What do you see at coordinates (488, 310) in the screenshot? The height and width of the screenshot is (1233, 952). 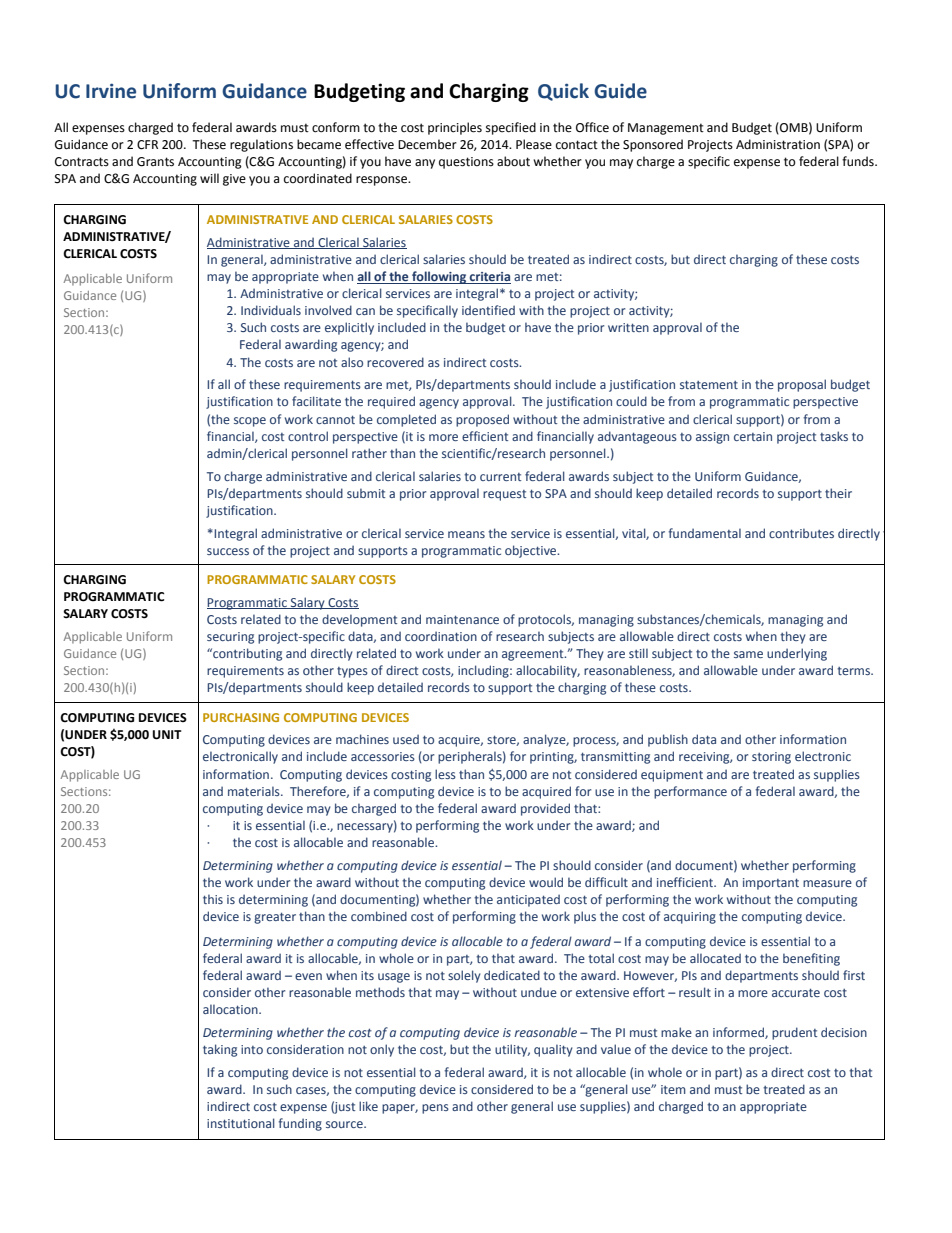 I see `identified` at bounding box center [488, 310].
